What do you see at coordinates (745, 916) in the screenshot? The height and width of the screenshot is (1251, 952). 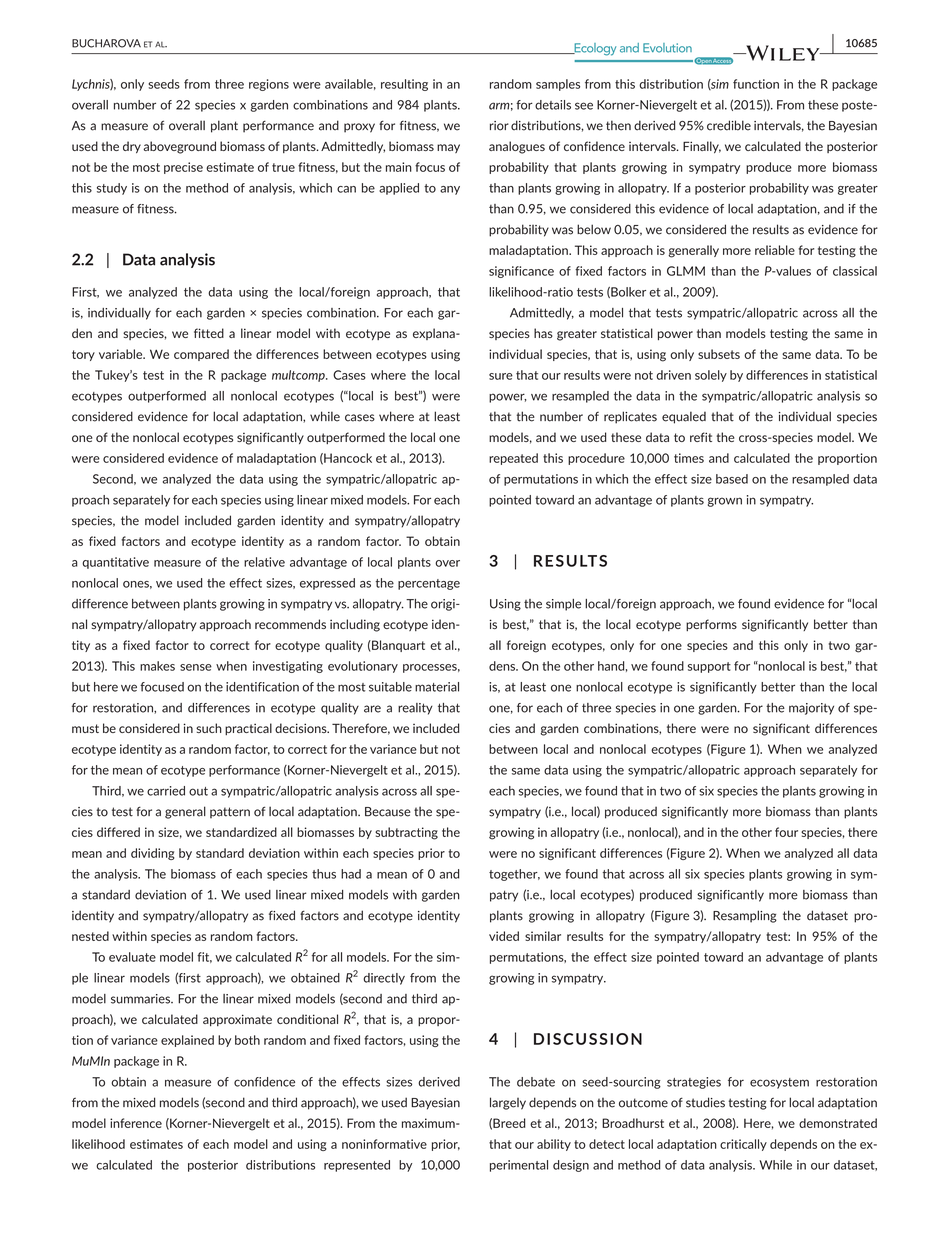 I see `Resampling` at bounding box center [745, 916].
